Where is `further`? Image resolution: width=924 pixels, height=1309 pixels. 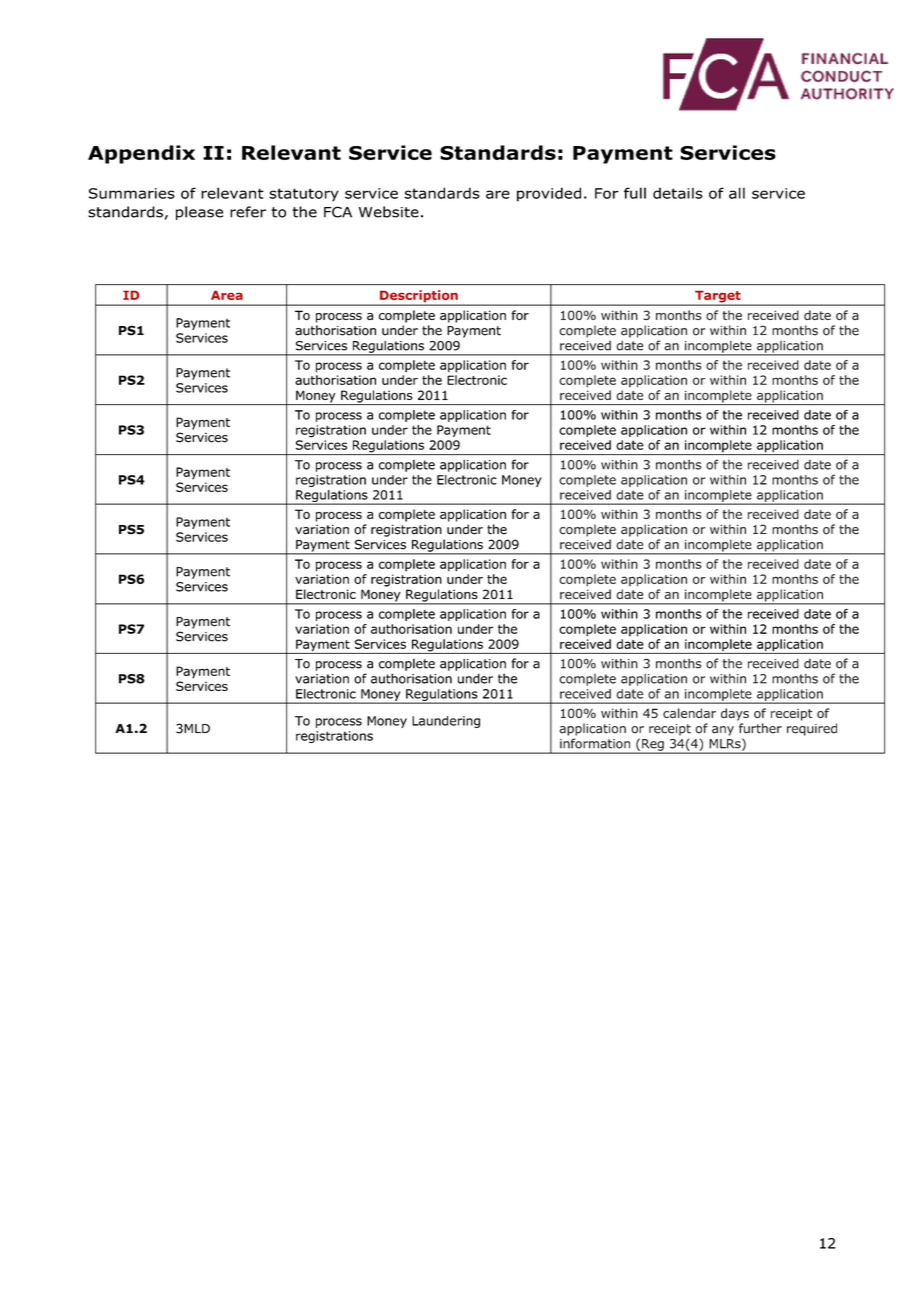
further is located at coordinates (760, 728).
